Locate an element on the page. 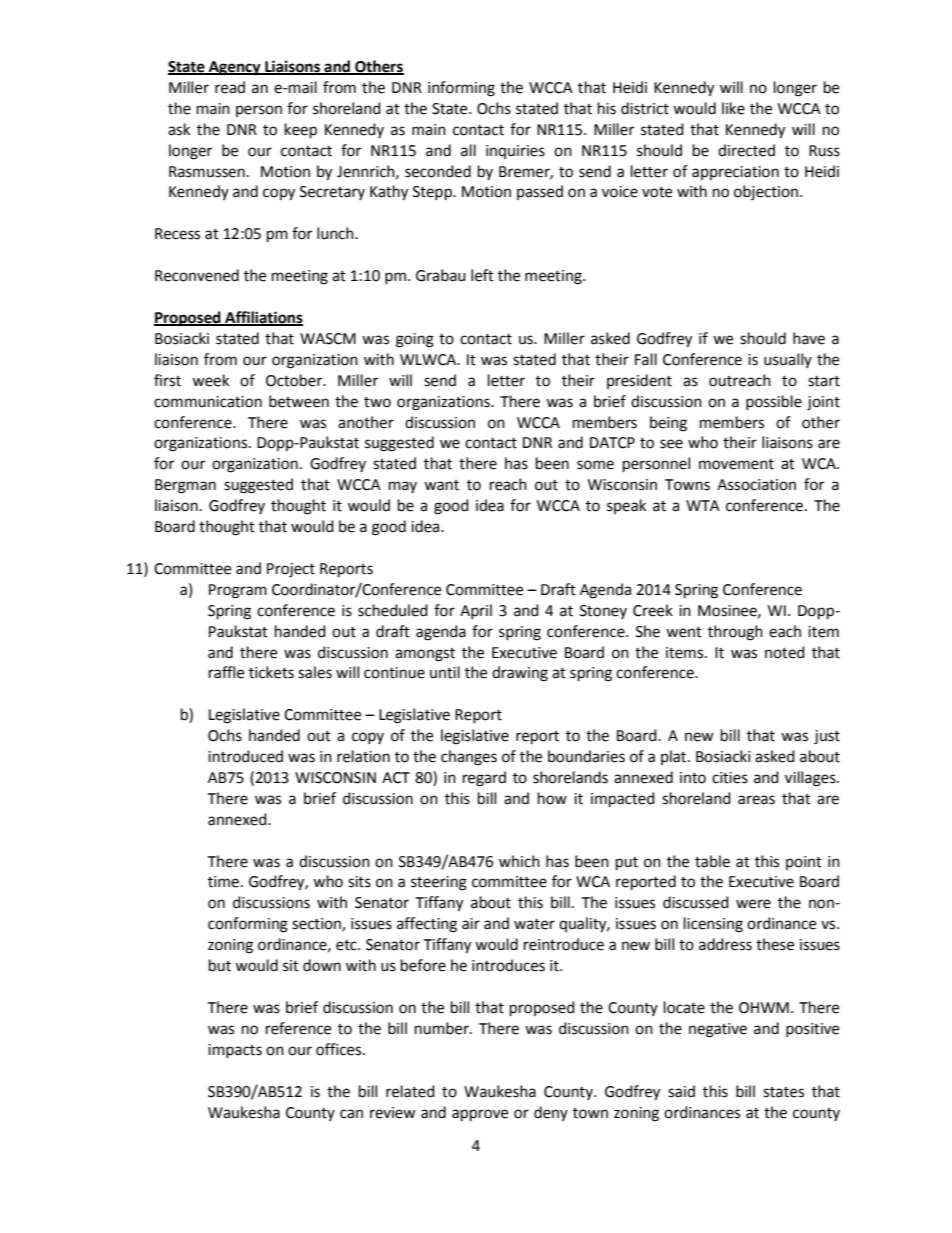 The height and width of the image is (1233, 952). read is located at coordinates (230, 87).
